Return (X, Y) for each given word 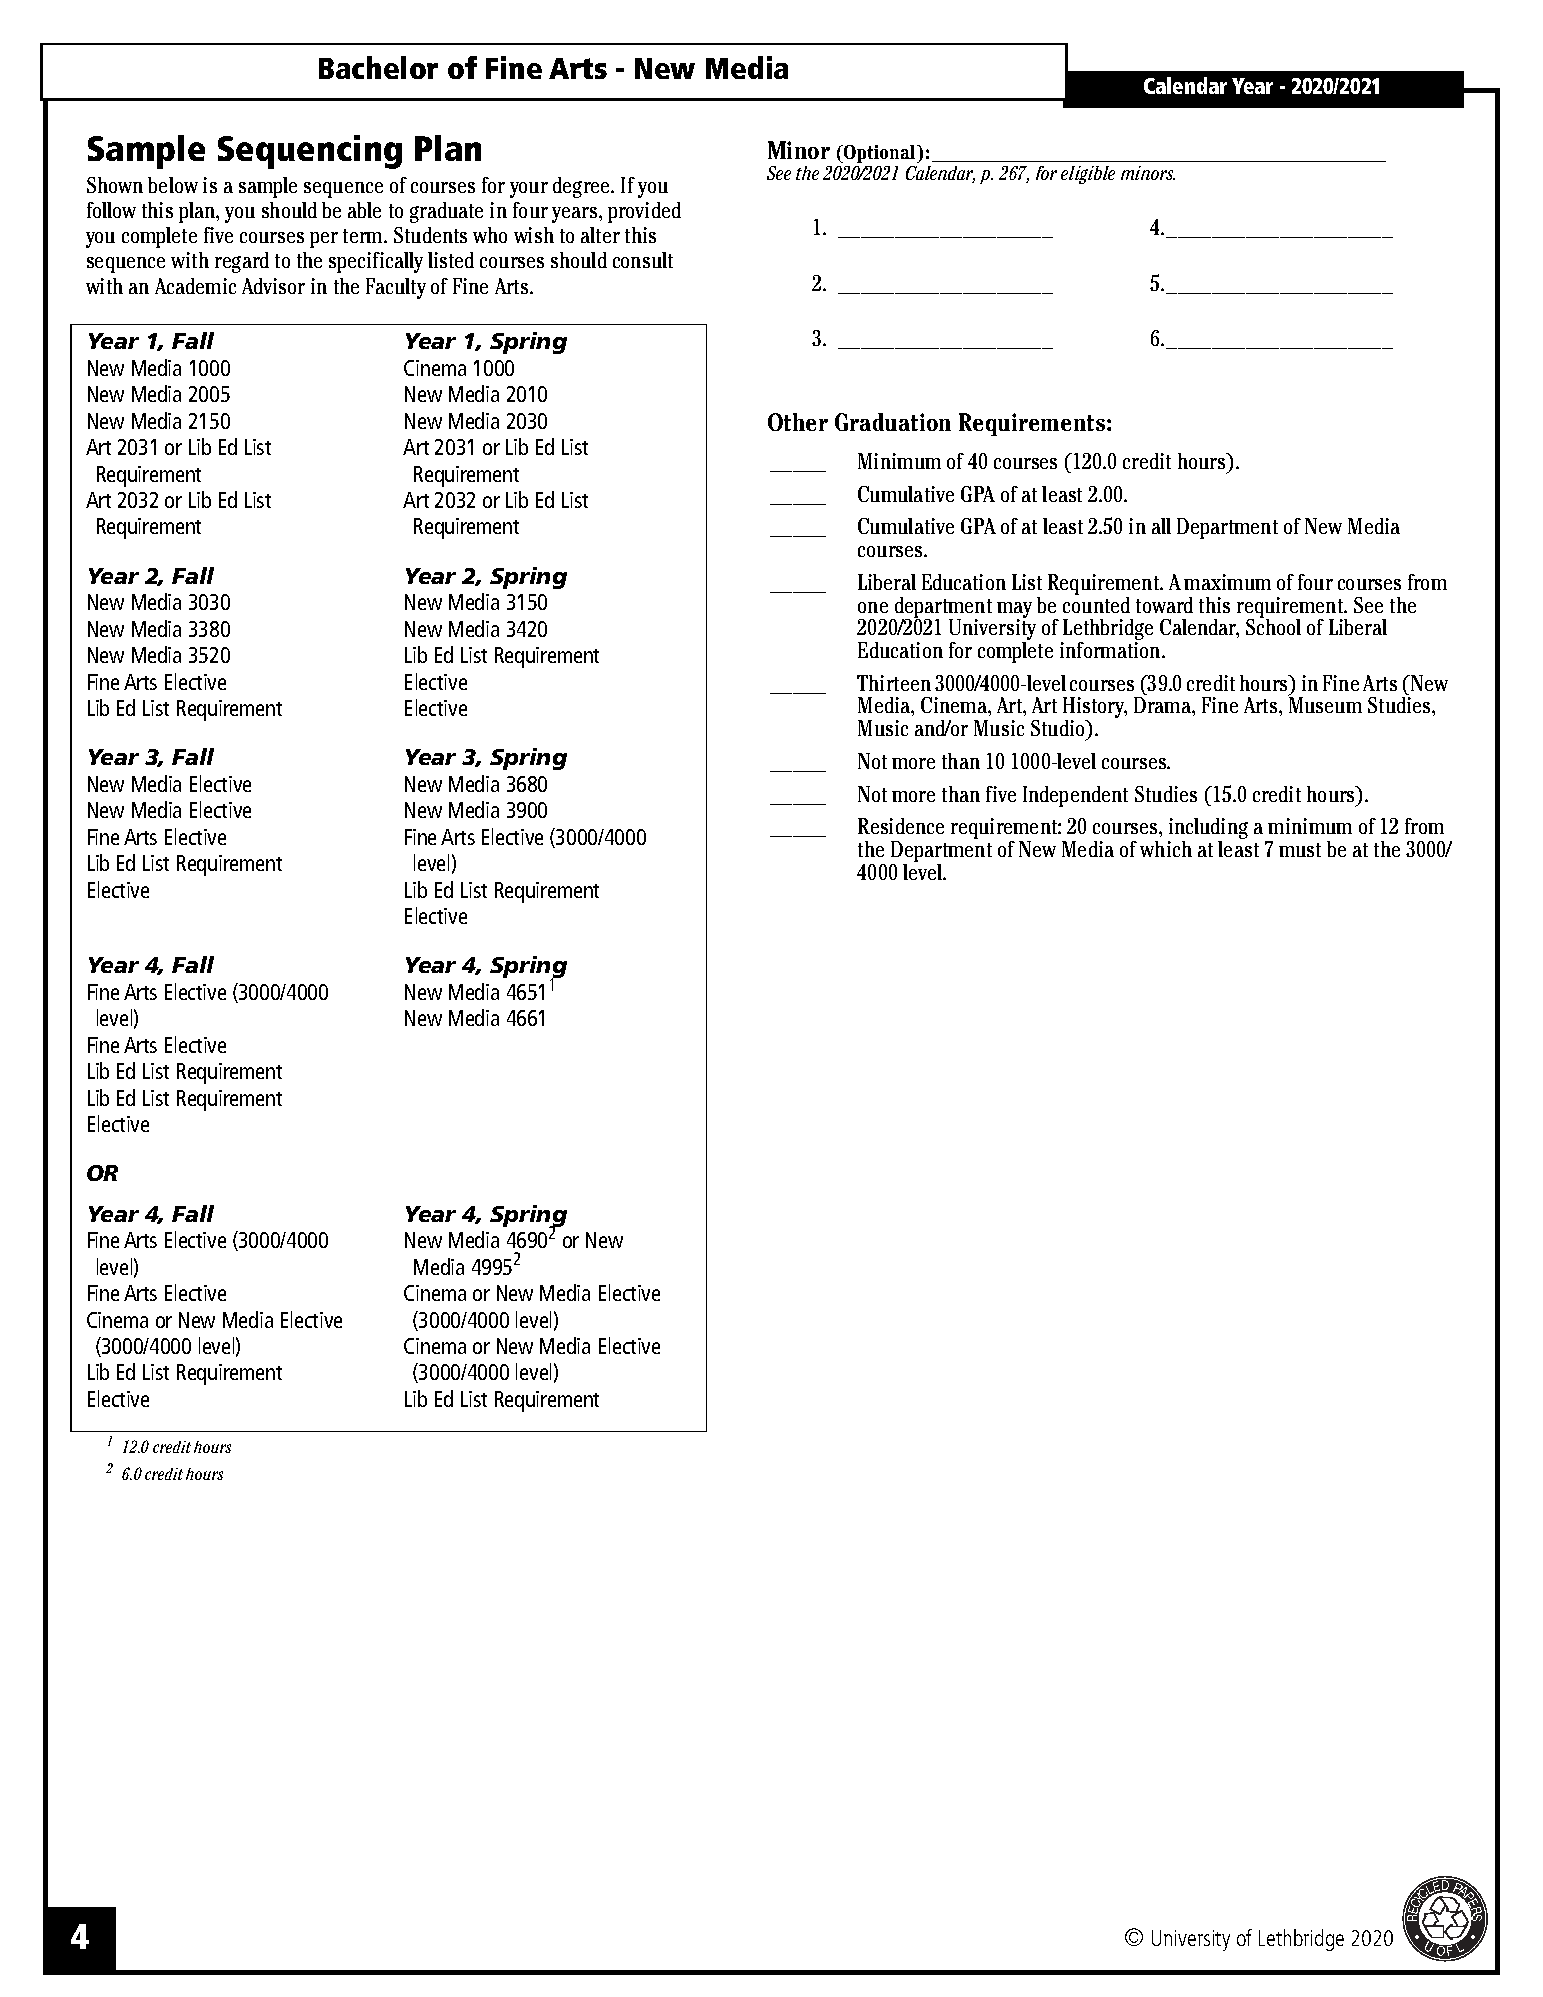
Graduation (893, 422)
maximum (1227, 582)
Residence (901, 826)
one (873, 607)
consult (643, 260)
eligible (1088, 175)
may (1014, 611)
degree (582, 187)
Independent (1075, 796)
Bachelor (378, 67)
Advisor (273, 286)
